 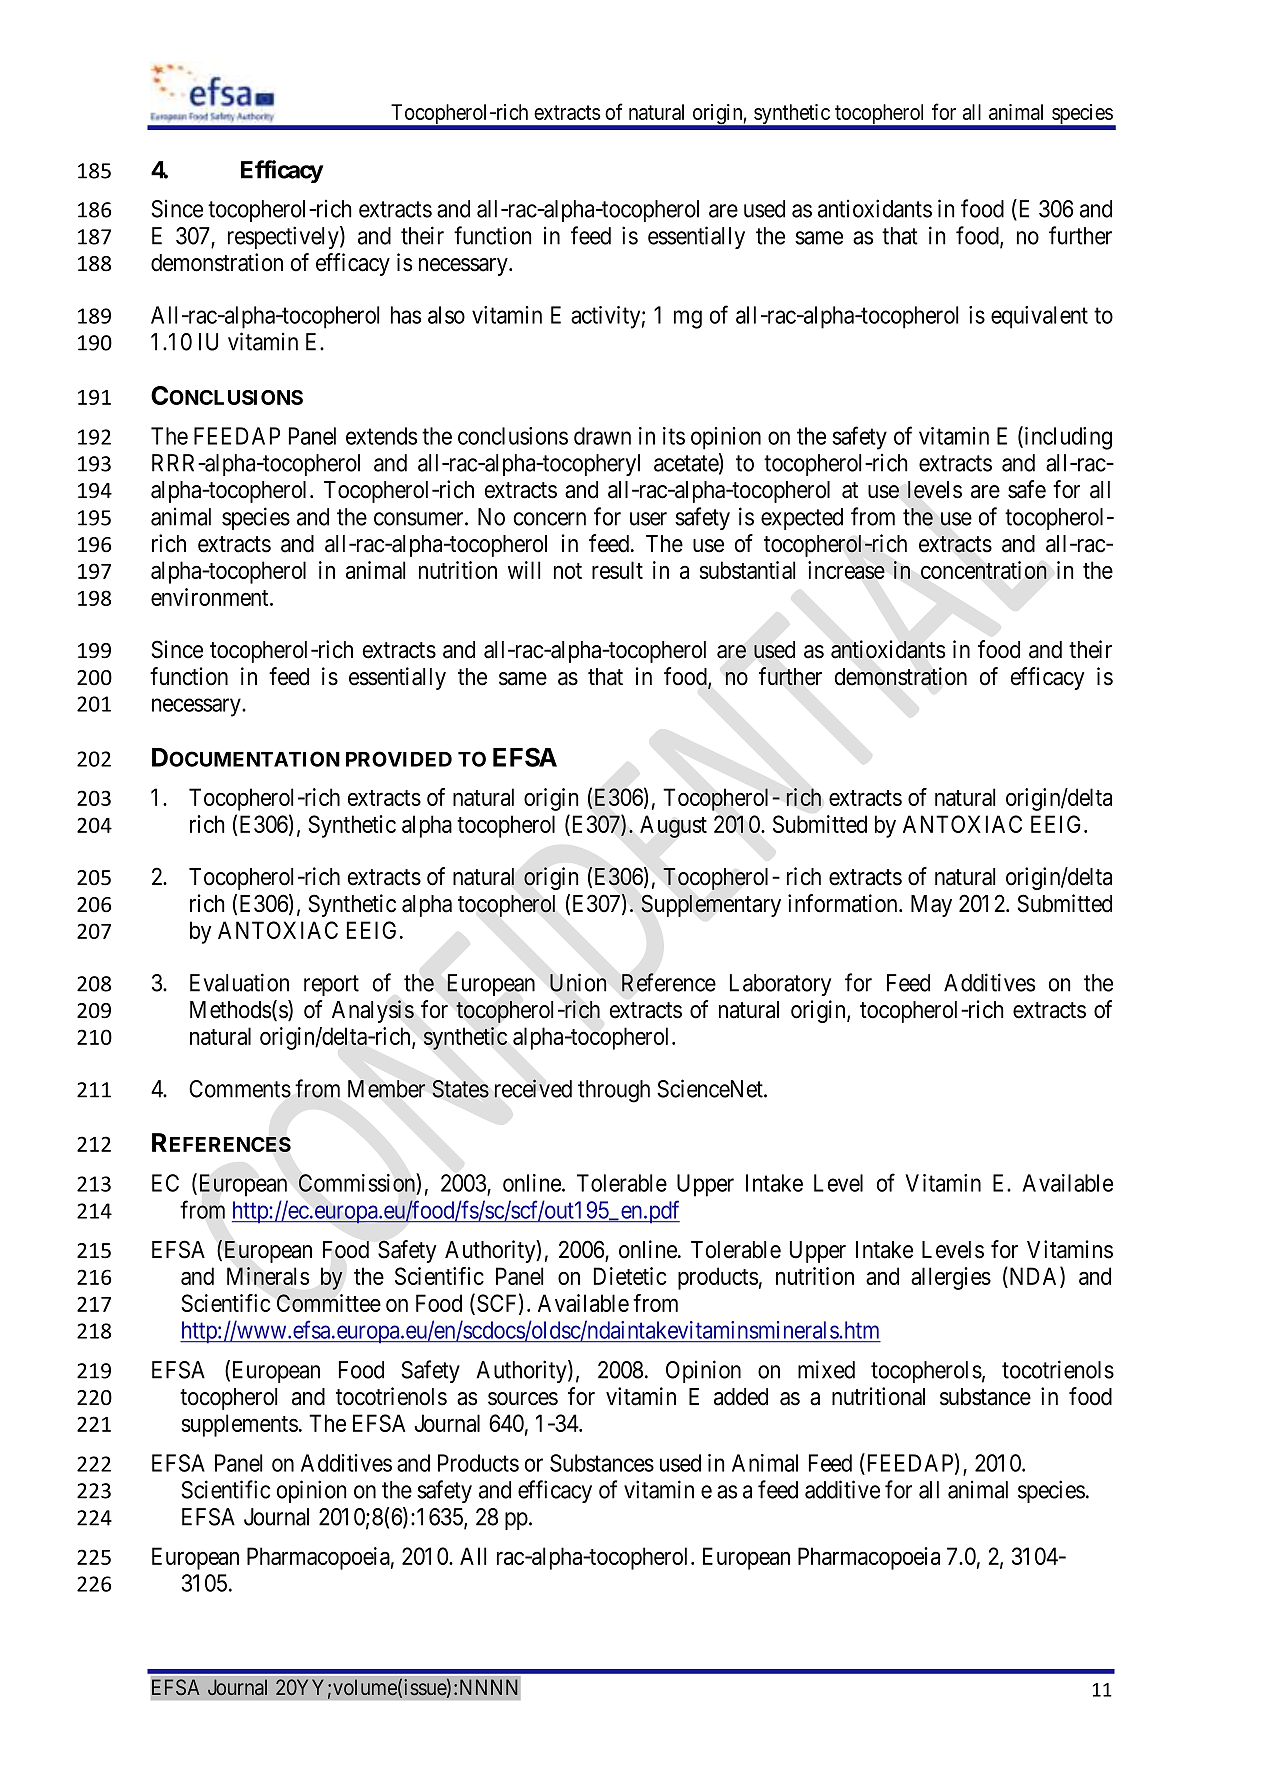 What do you see at coordinates (406, 315) in the image?
I see `has` at bounding box center [406, 315].
